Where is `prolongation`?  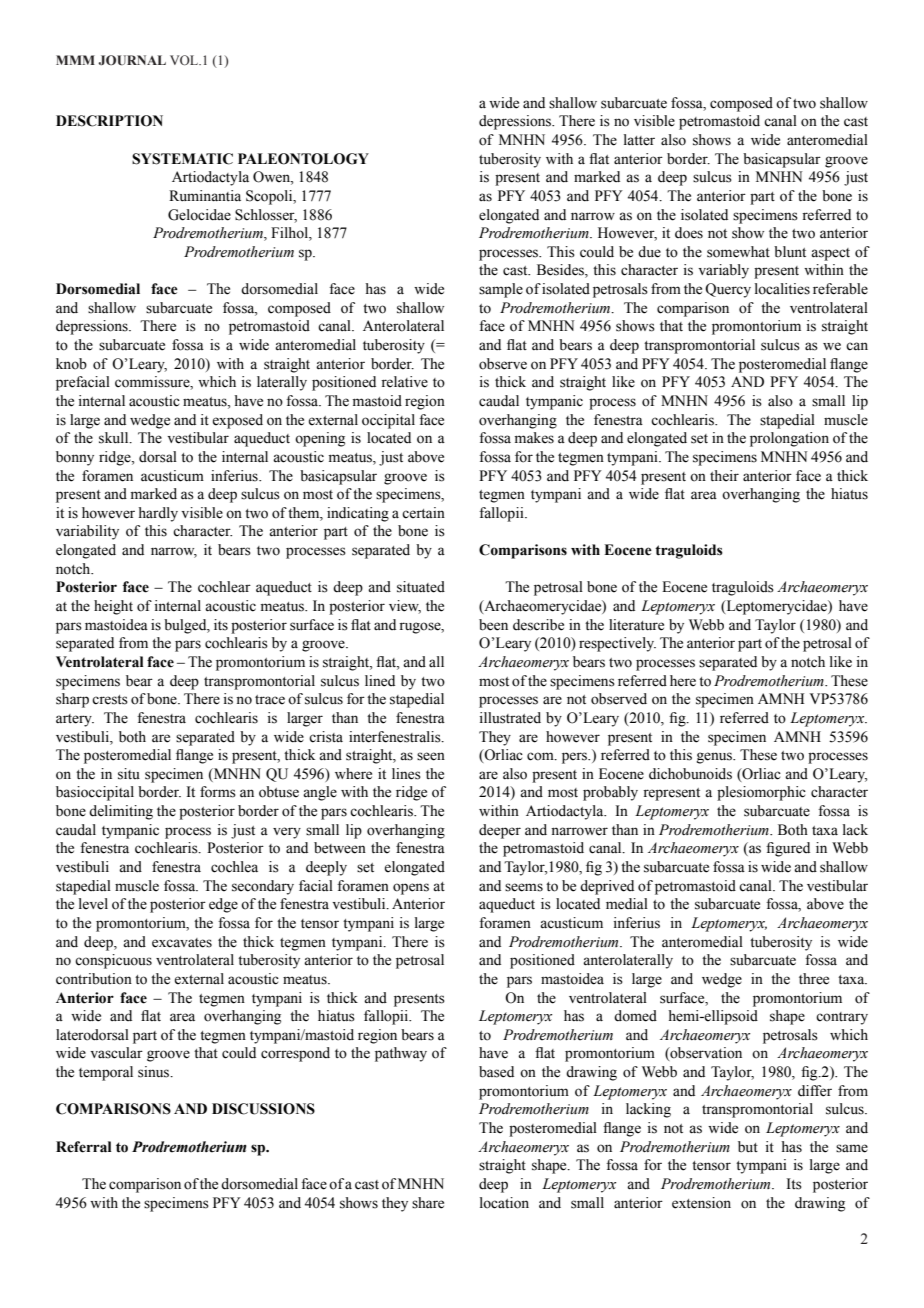
prolongation is located at coordinates (789, 439).
